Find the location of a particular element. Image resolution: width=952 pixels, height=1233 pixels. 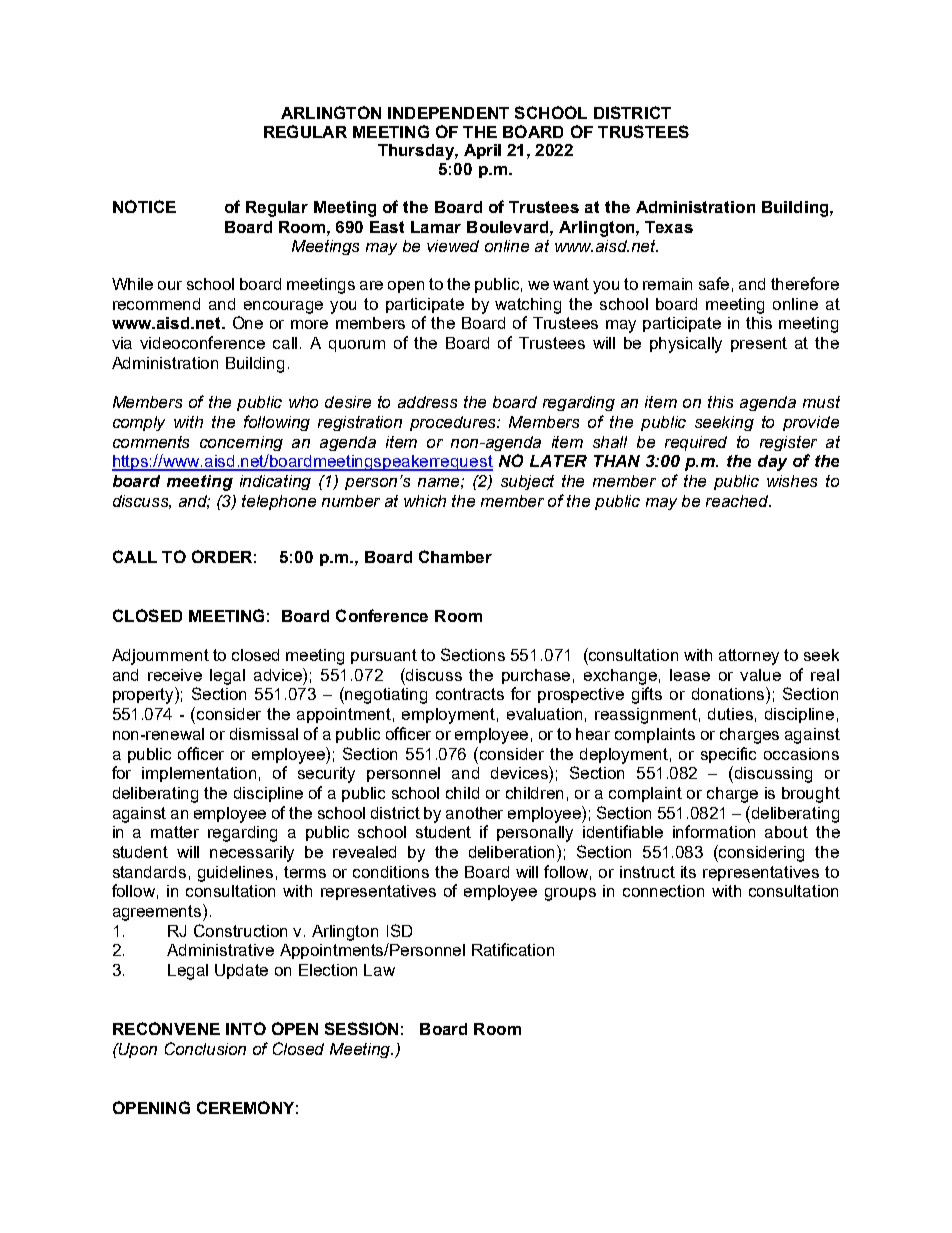

Chamber is located at coordinates (455, 556).
